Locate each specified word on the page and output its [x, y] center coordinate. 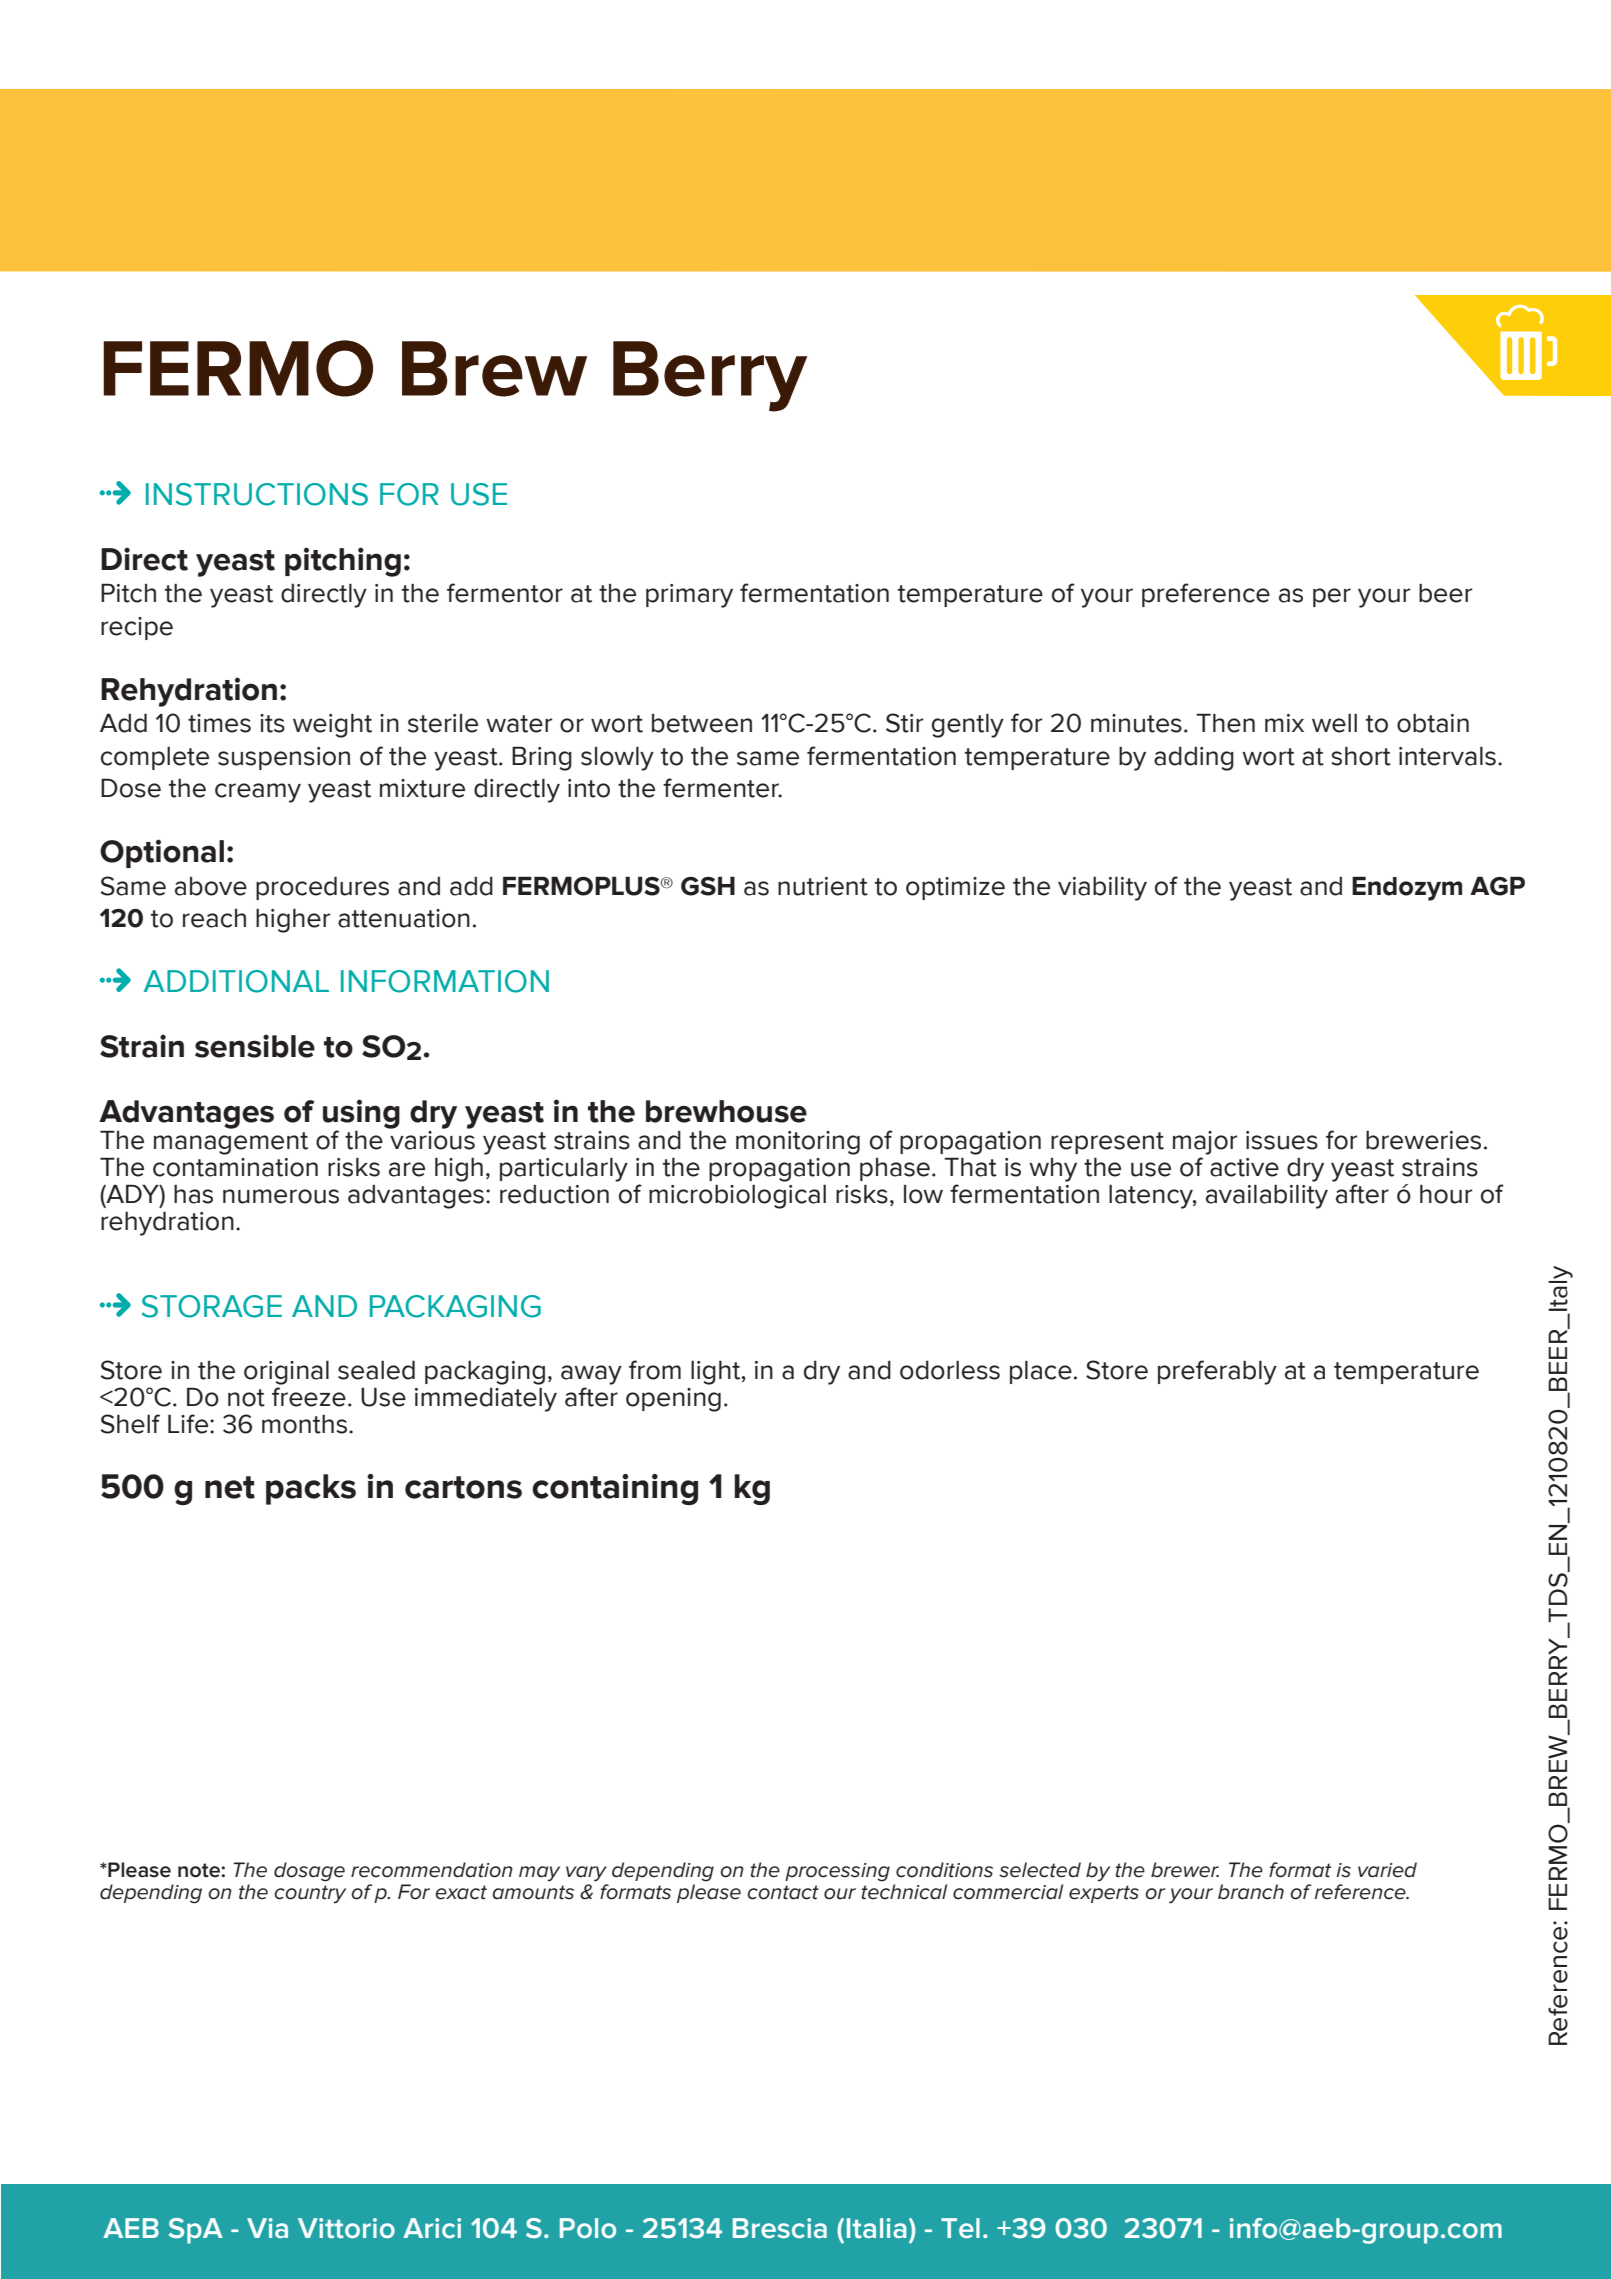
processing [837, 1872]
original [286, 1372]
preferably [1217, 1372]
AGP [1497, 886]
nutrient [823, 886]
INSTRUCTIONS [257, 494]
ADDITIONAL [236, 981]
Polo [588, 2228]
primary [689, 596]
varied [1387, 1870]
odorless [950, 1370]
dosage [309, 1872]
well [1334, 723]
